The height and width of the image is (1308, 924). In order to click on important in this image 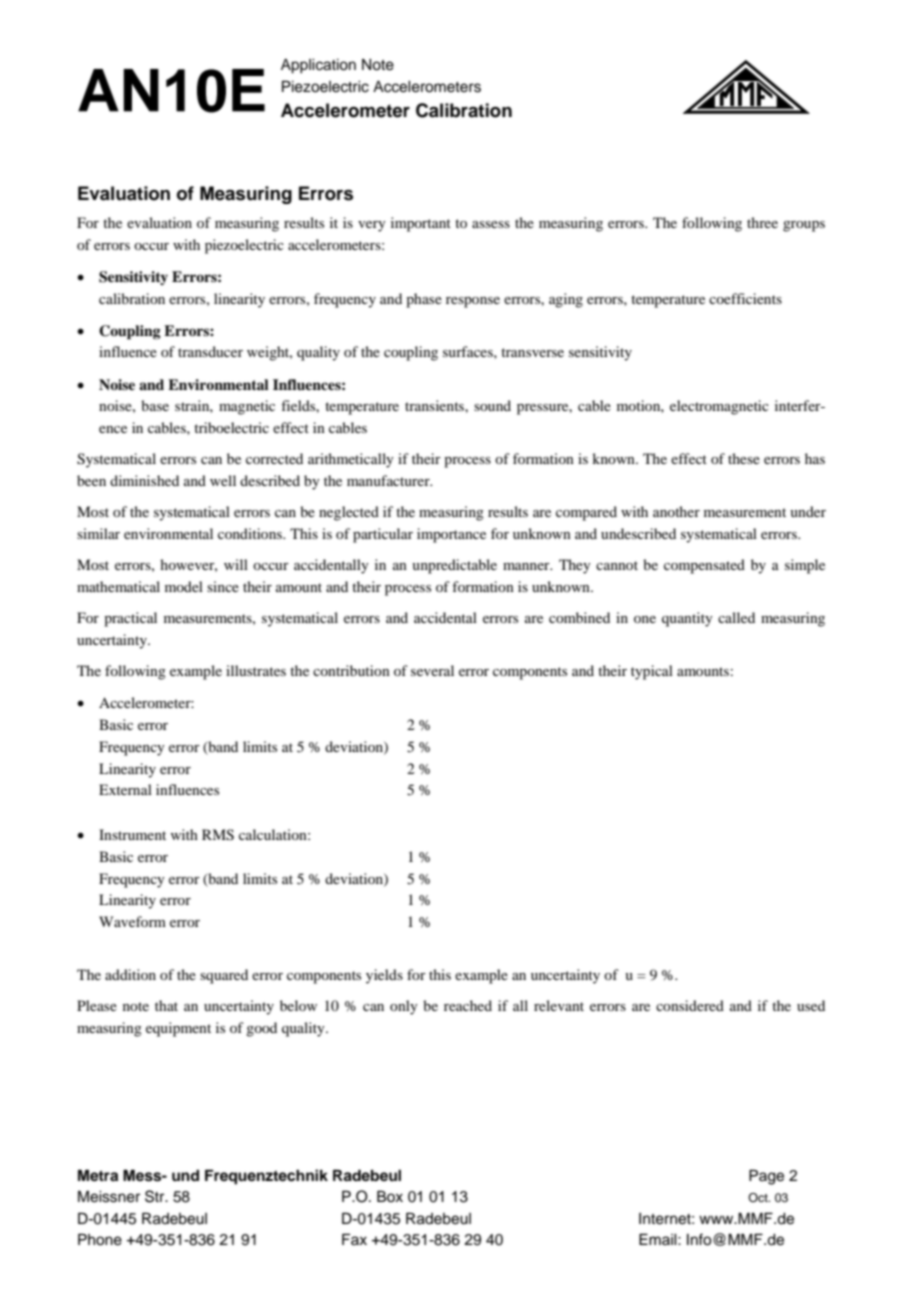, I will do `click(421, 224)`.
